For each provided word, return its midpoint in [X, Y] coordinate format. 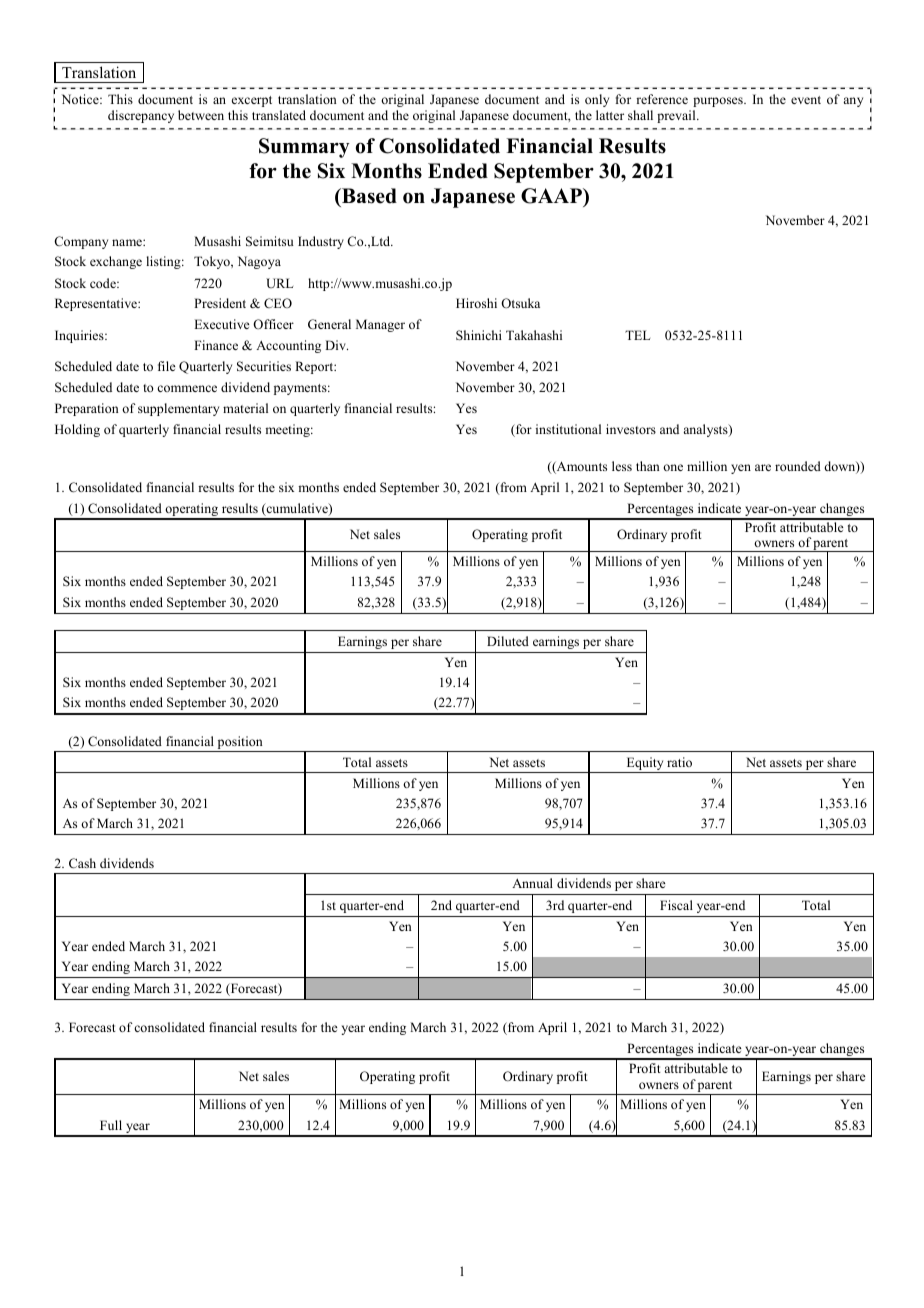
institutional [568, 429]
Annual [532, 883]
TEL [637, 335]
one [673, 467]
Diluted [508, 641]
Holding [77, 430]
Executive [222, 324]
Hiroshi [476, 303]
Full [111, 1125]
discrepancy [141, 116]
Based [368, 196]
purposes [719, 102]
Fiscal [676, 905]
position [240, 744]
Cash [82, 863]
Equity [645, 765]
